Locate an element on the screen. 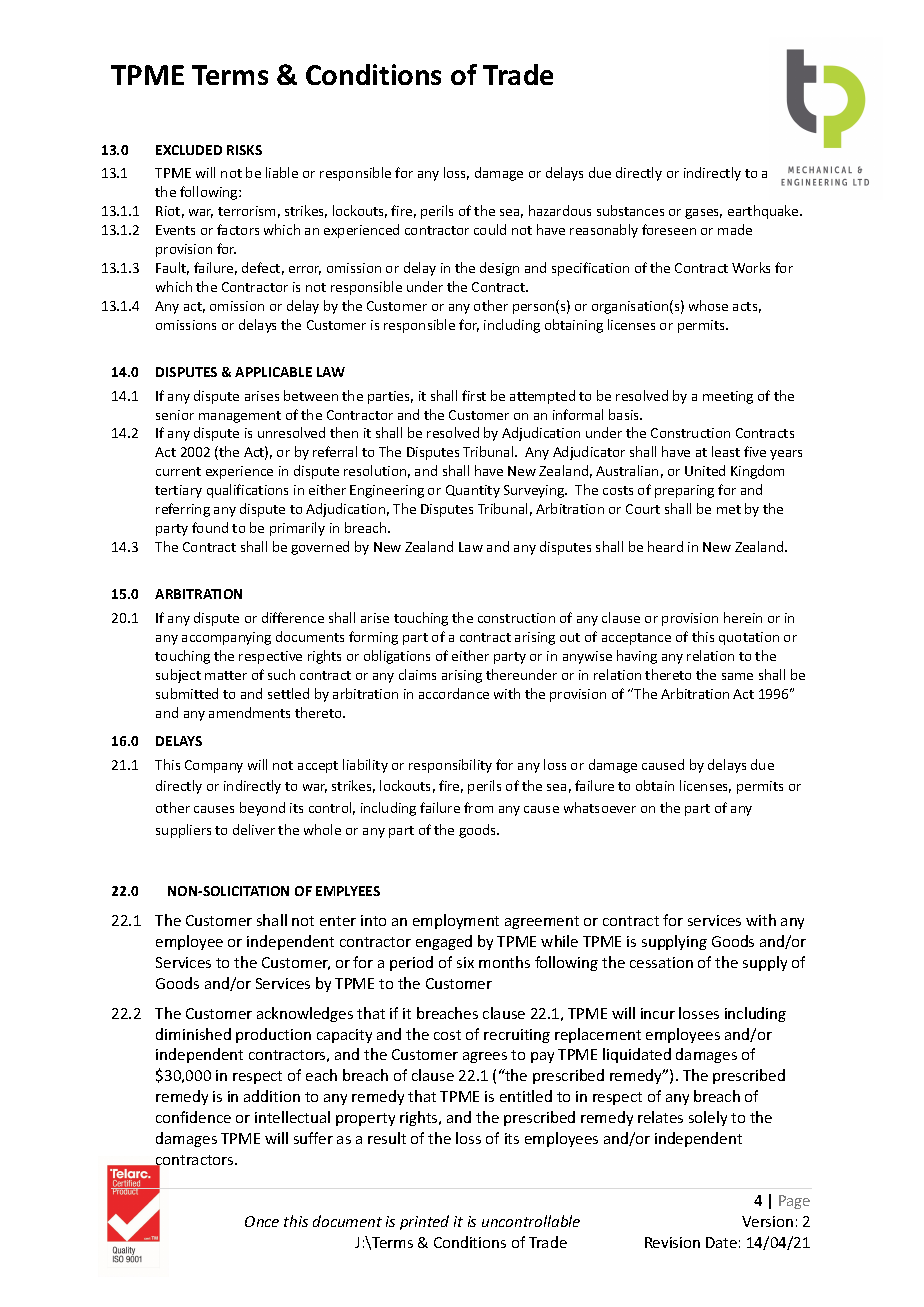 The width and height of the screenshot is (924, 1307). gases is located at coordinates (703, 214).
